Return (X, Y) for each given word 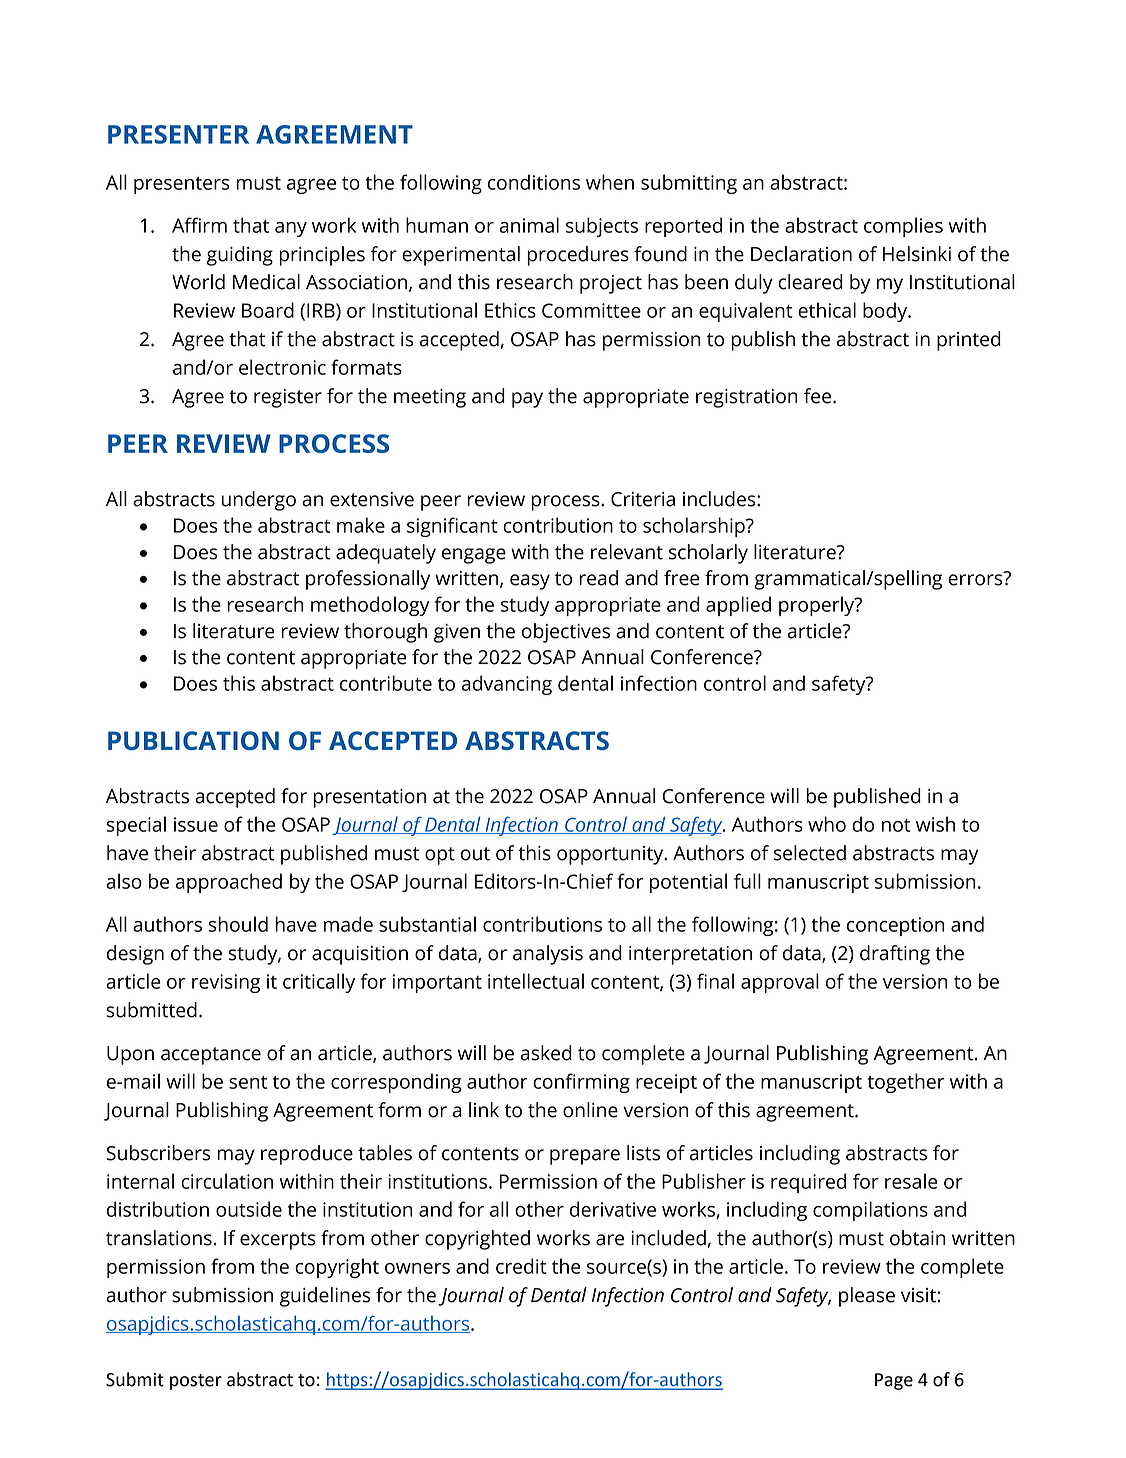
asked (546, 1053)
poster (196, 1382)
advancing (507, 685)
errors (976, 579)
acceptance (211, 1056)
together (906, 1083)
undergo (259, 501)
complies (903, 227)
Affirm (199, 225)
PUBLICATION (193, 740)
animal (529, 225)
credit (521, 1266)
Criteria (643, 499)
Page (894, 1381)
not (896, 825)
